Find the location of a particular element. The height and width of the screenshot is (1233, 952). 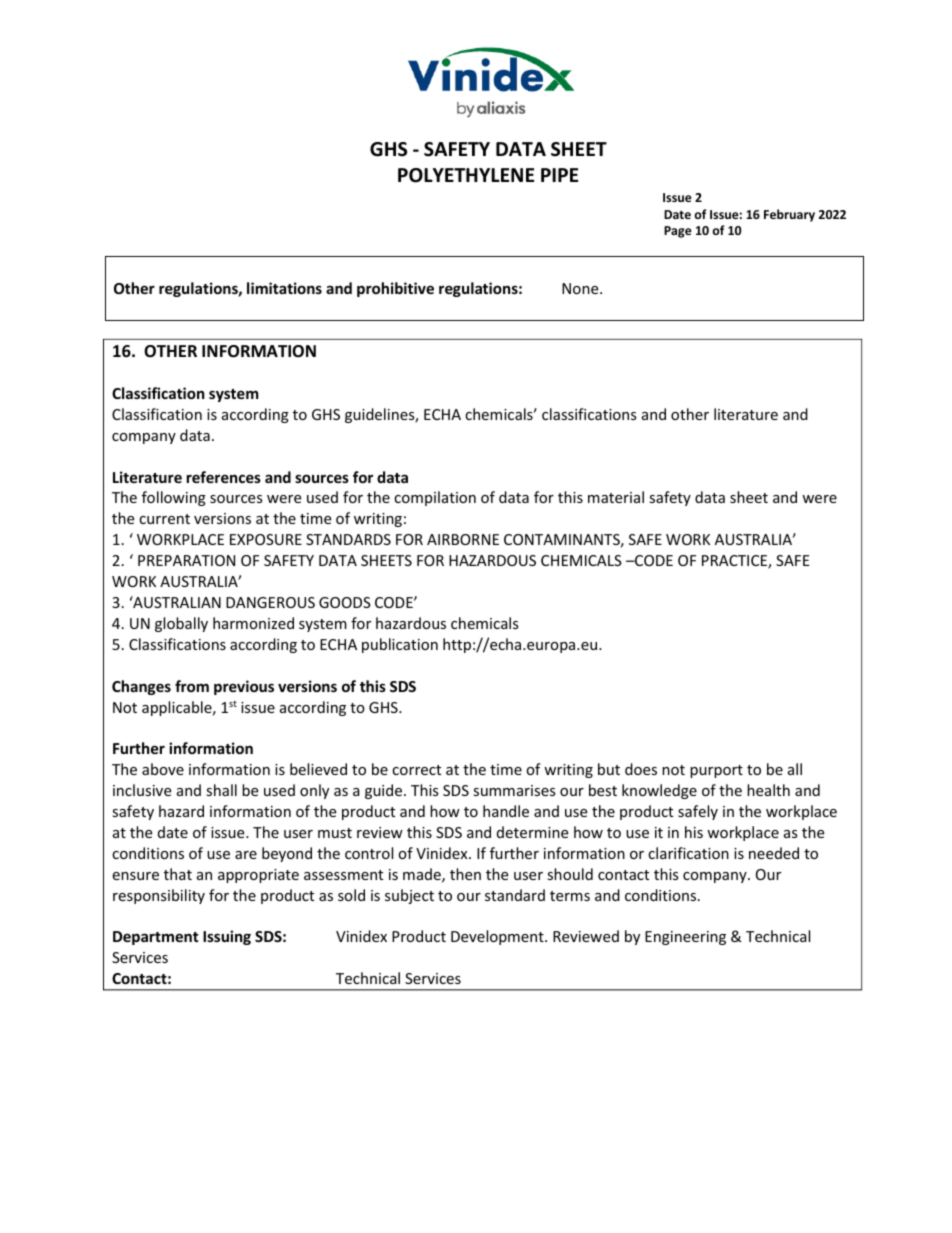

AIRBORNE is located at coordinates (463, 539).
